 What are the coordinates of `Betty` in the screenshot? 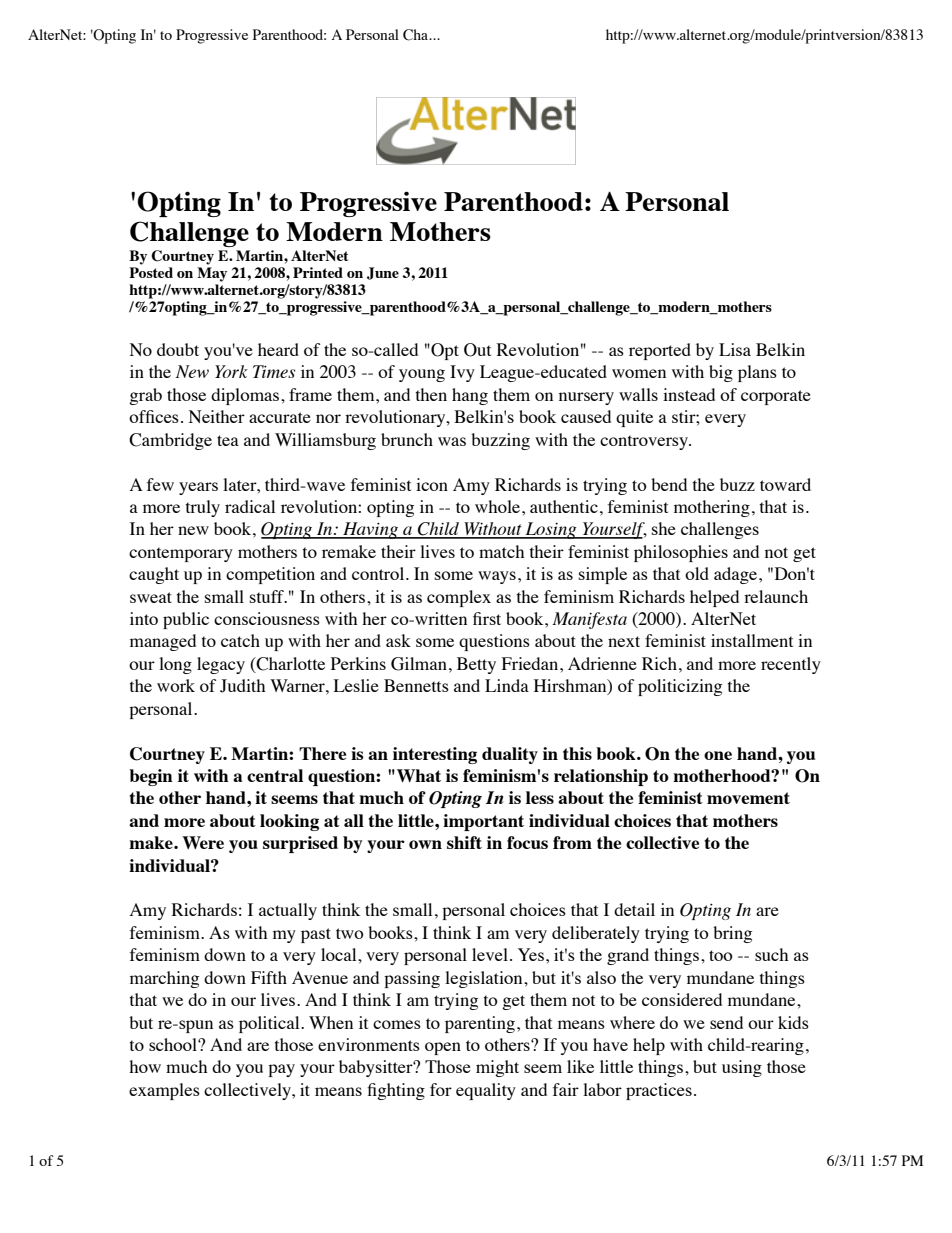 It's located at (476, 665).
